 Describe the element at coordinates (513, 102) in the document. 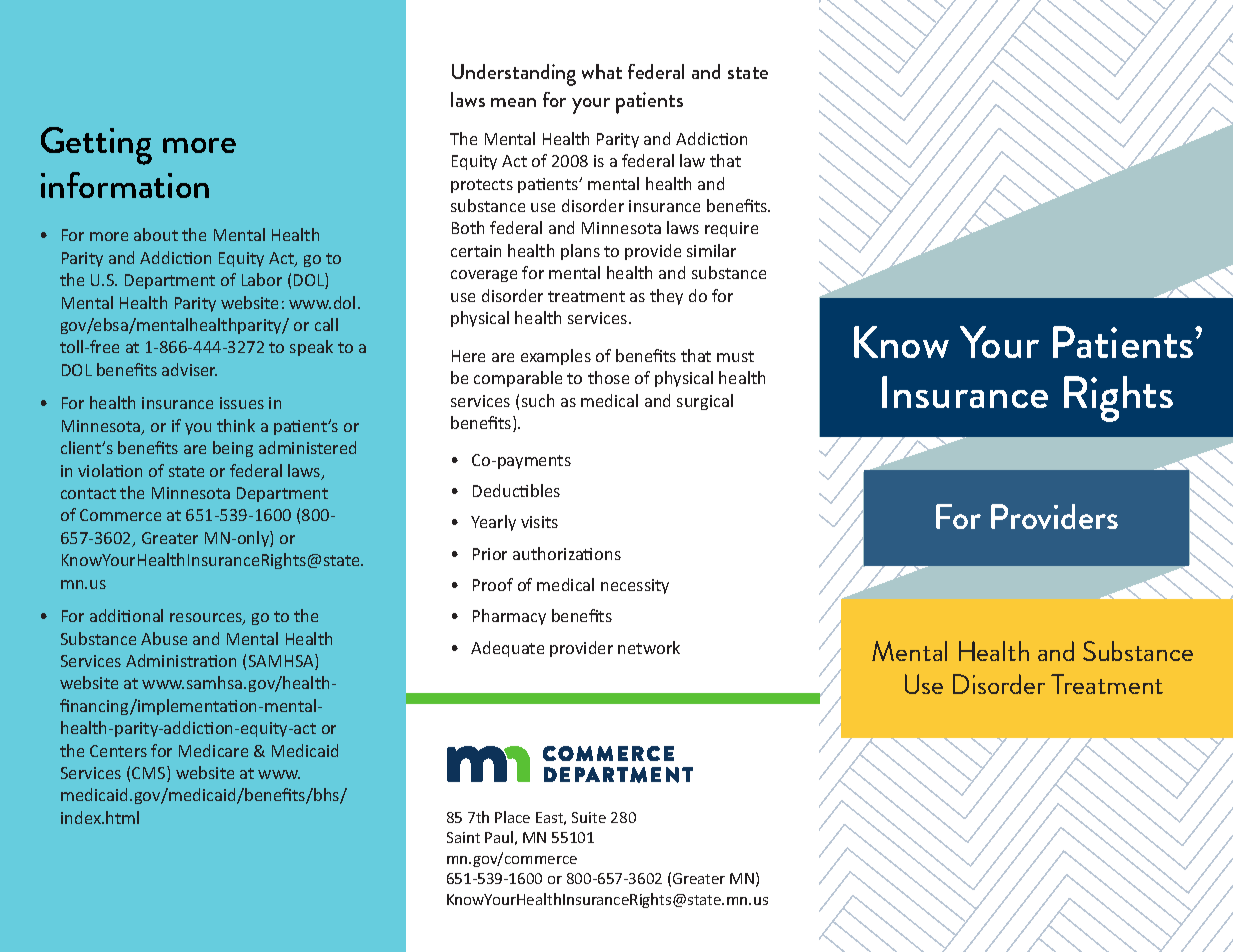

I see `mean` at that location.
